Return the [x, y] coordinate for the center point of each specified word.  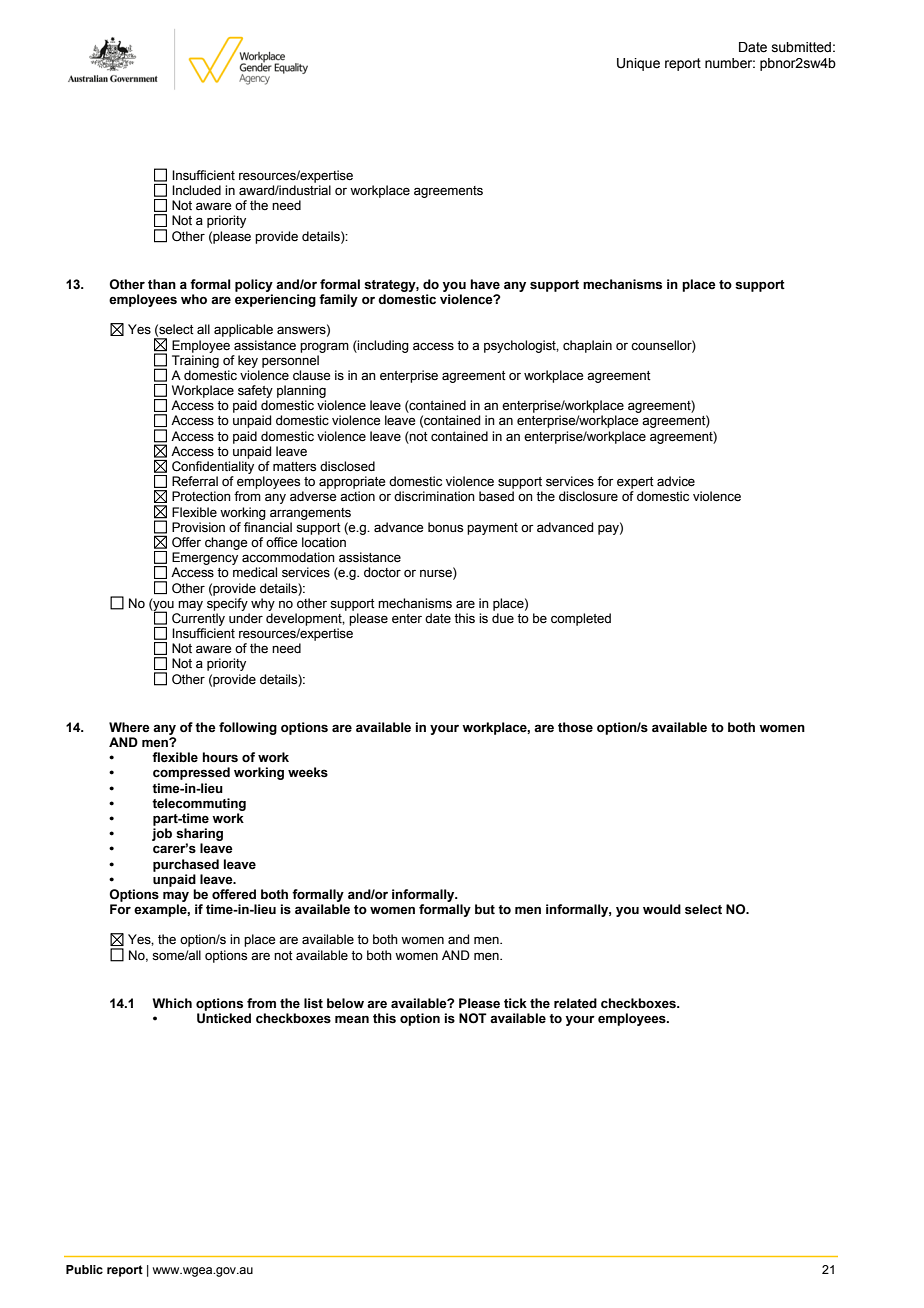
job [162, 834]
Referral [195, 481]
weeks [308, 772]
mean [352, 1019]
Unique [638, 64]
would [662, 909]
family [338, 300]
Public [84, 1269]
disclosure [588, 496]
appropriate [352, 482]
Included [196, 190]
